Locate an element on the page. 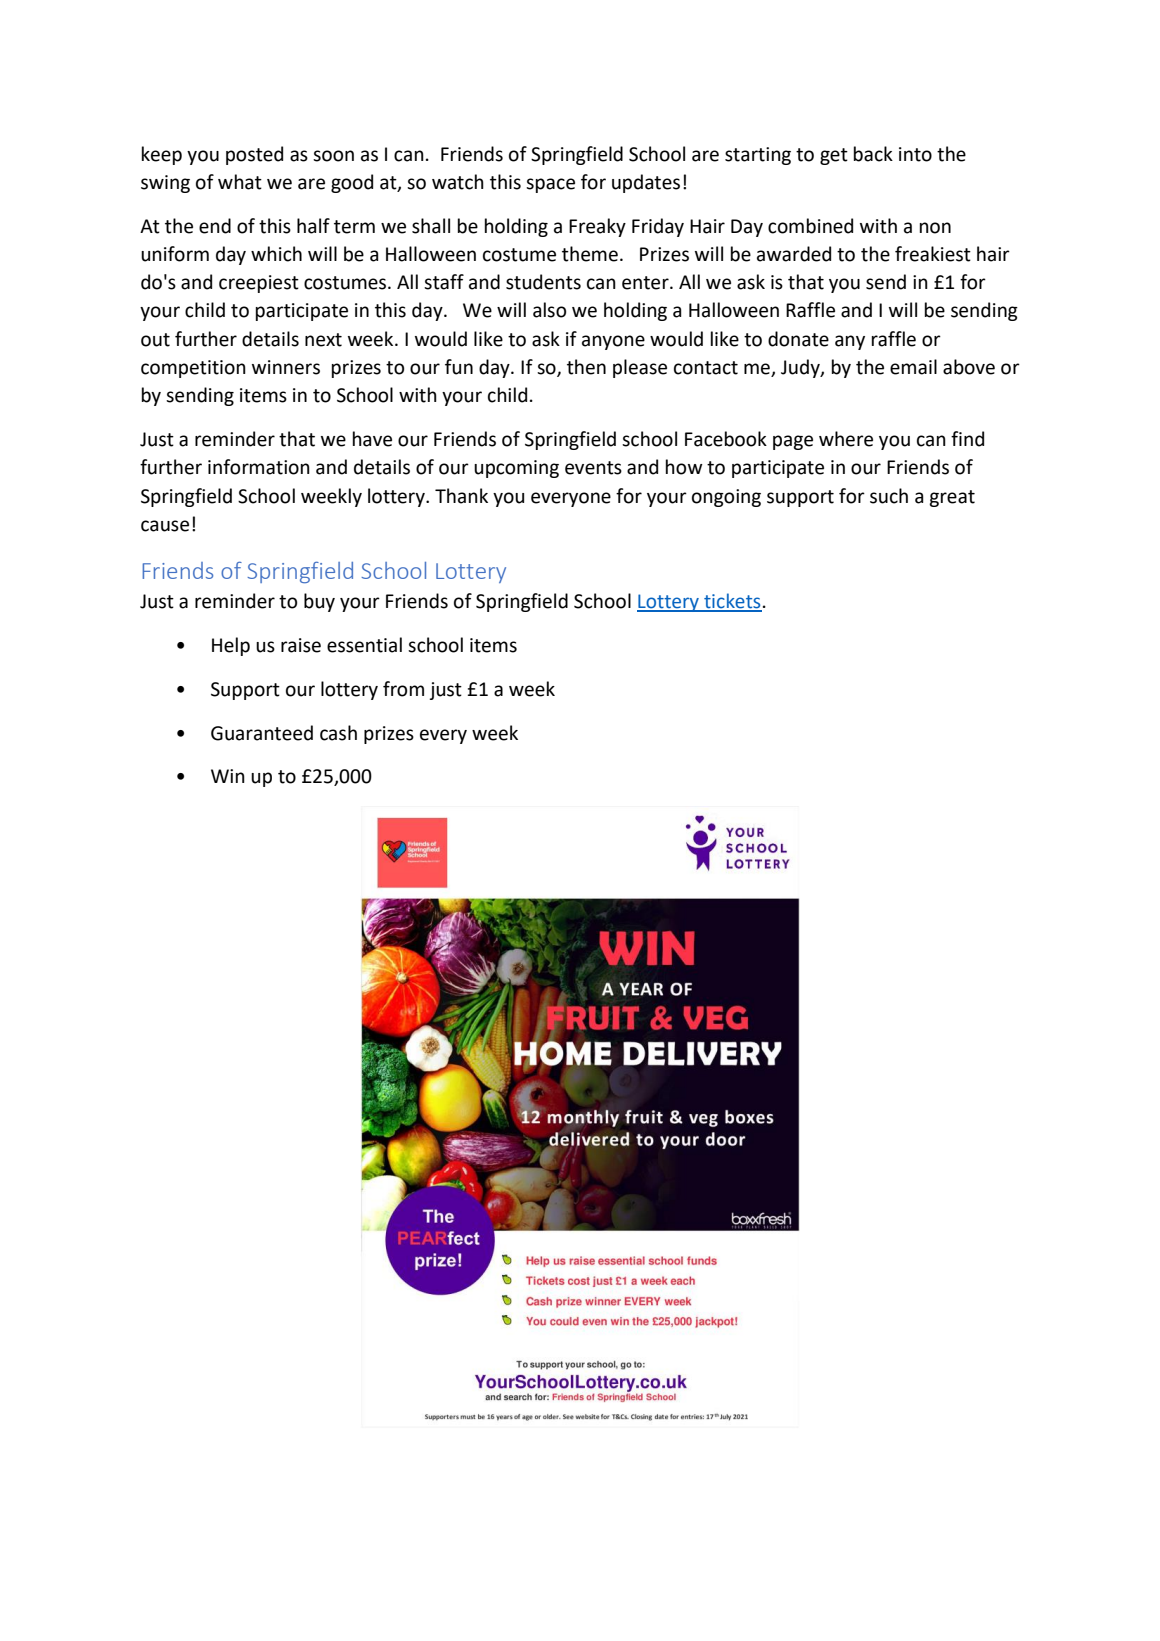  creepiest is located at coordinates (259, 284).
